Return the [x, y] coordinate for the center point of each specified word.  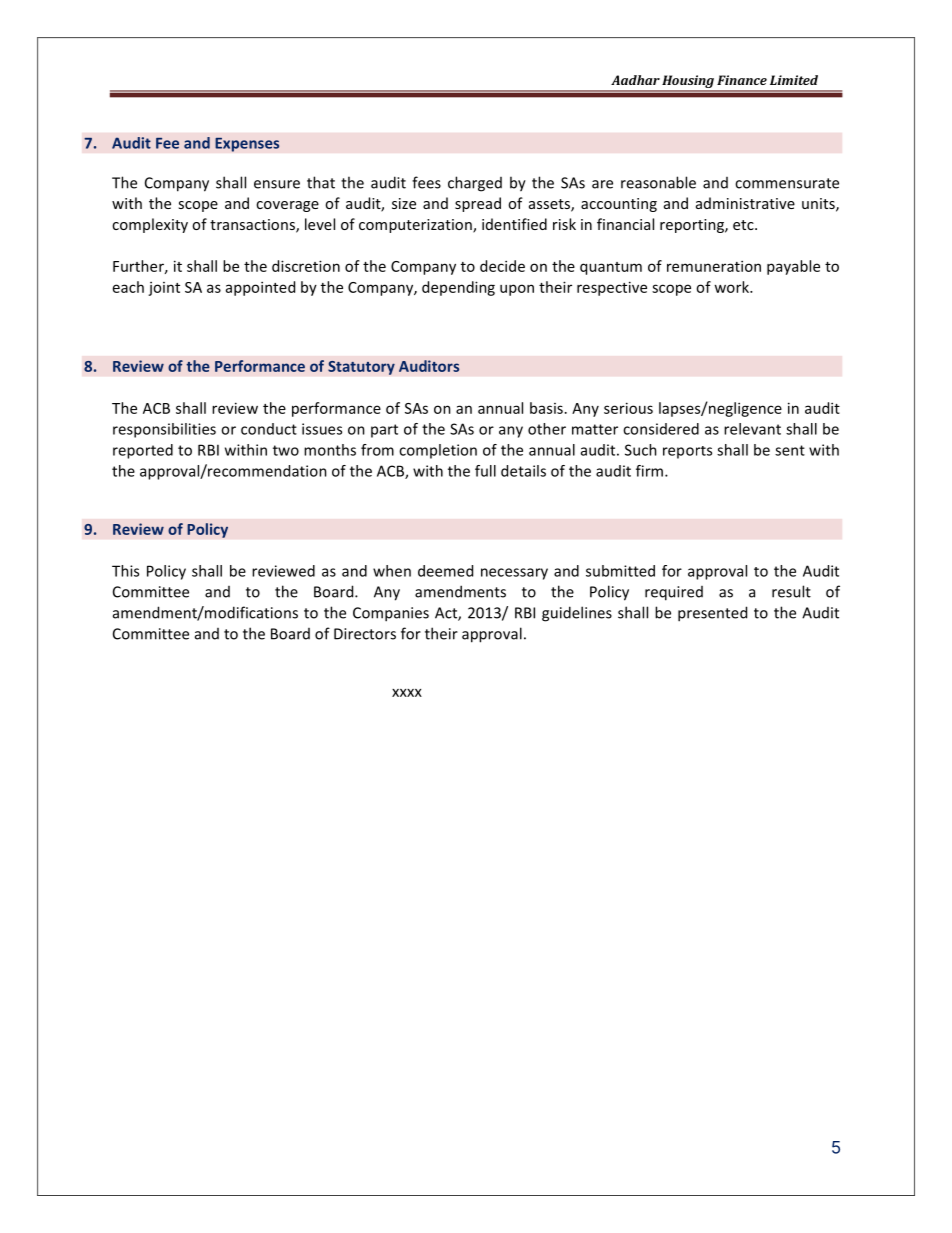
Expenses [247, 144]
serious [628, 408]
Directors [365, 634]
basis [546, 408]
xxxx [407, 693]
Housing [688, 83]
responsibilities [164, 430]
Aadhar [635, 80]
